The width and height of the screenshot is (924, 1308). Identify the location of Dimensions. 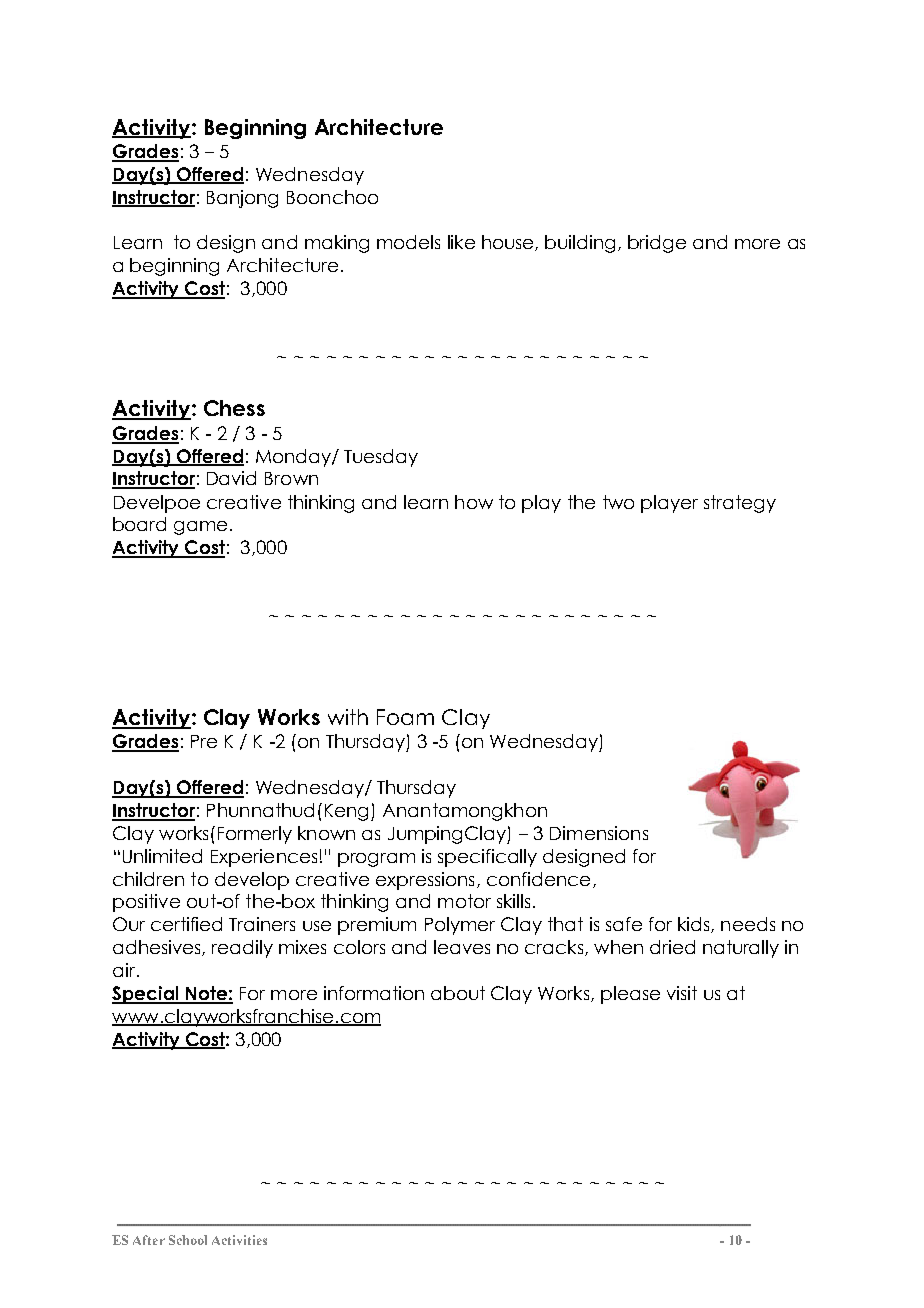
(599, 833).
